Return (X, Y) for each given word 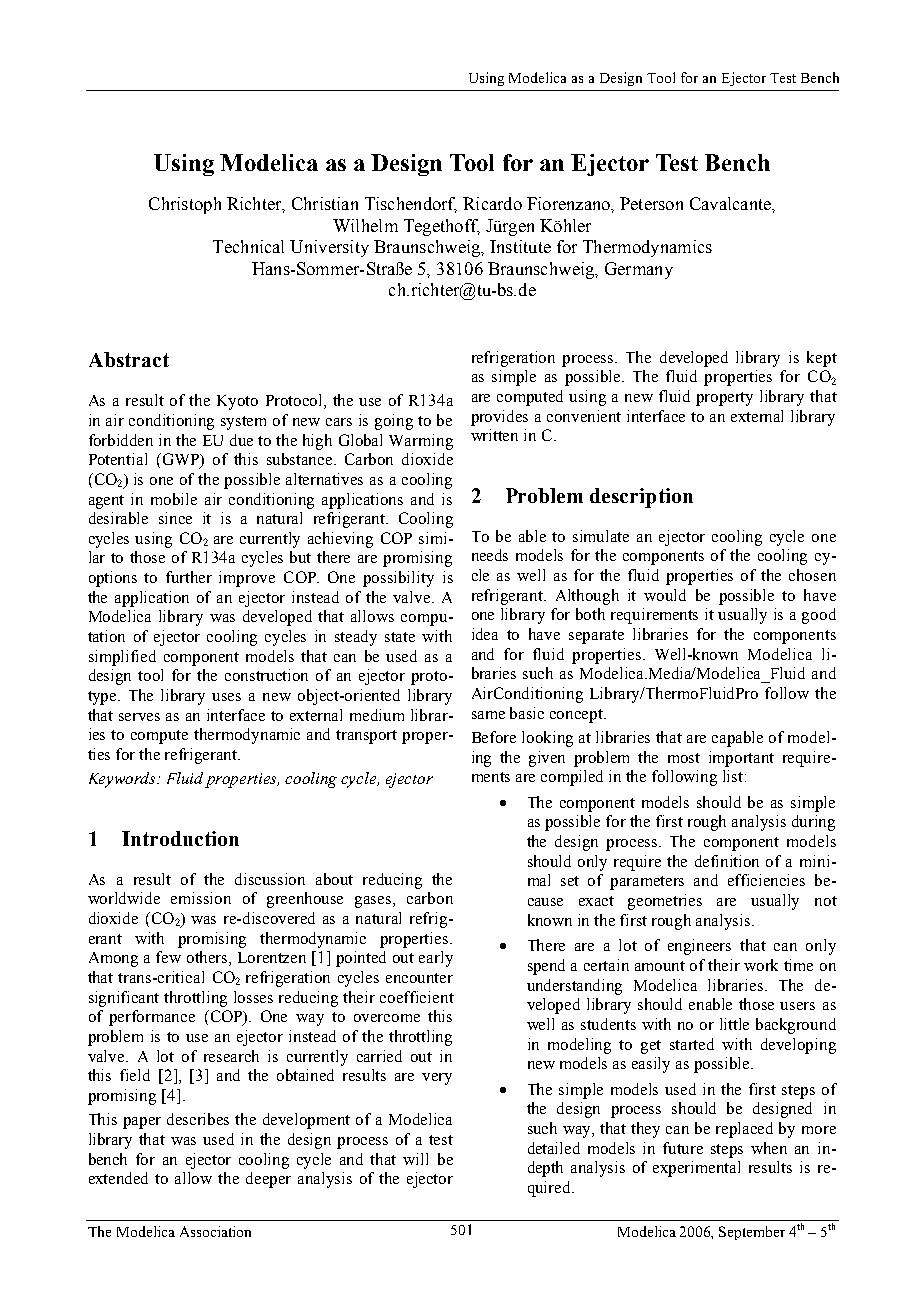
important (741, 759)
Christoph (185, 205)
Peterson (651, 203)
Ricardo (492, 203)
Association (215, 1231)
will (415, 1159)
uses (226, 697)
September (752, 1233)
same (488, 715)
